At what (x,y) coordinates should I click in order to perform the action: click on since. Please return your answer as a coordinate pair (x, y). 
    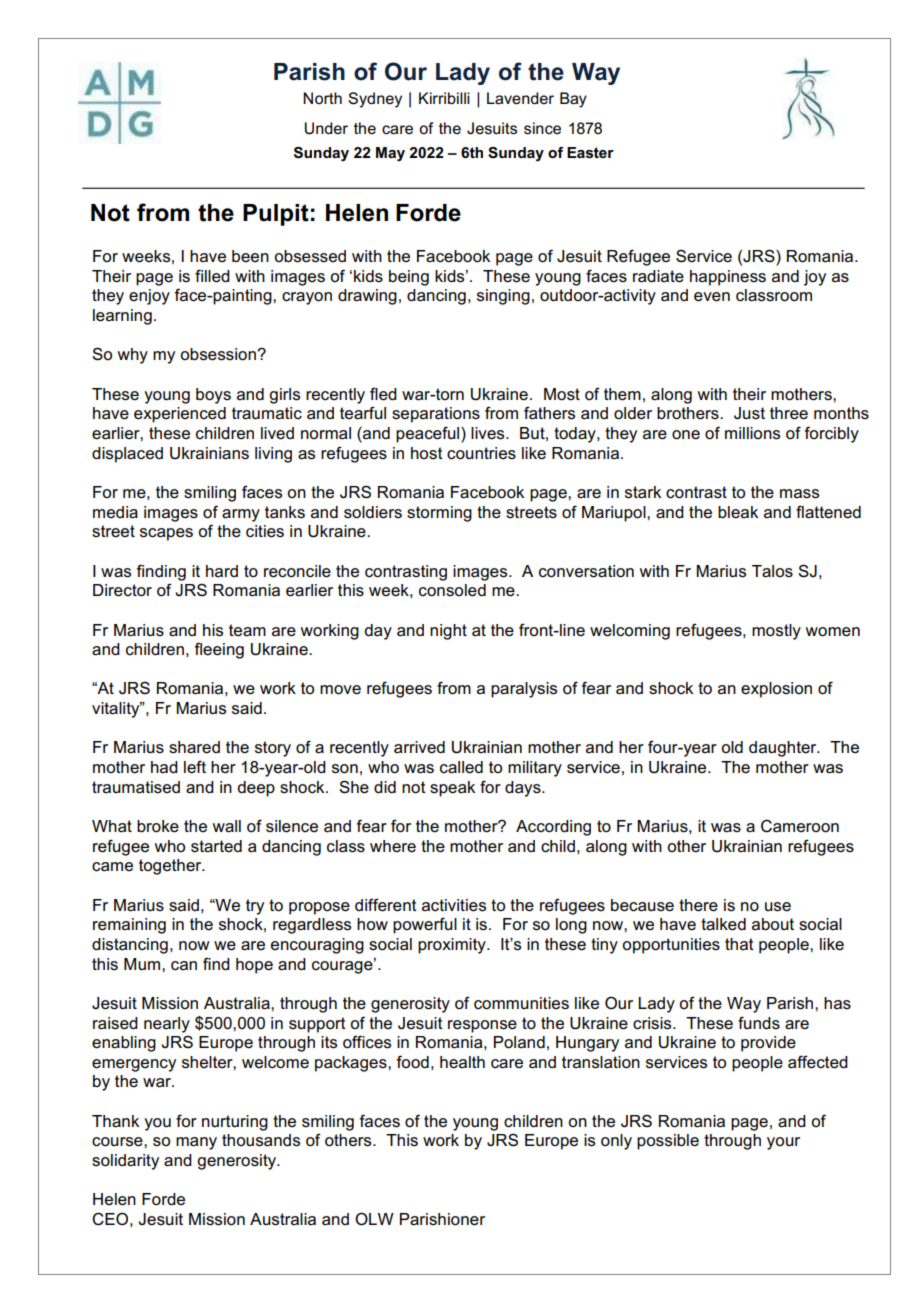
    Looking at the image, I should click on (542, 128).
